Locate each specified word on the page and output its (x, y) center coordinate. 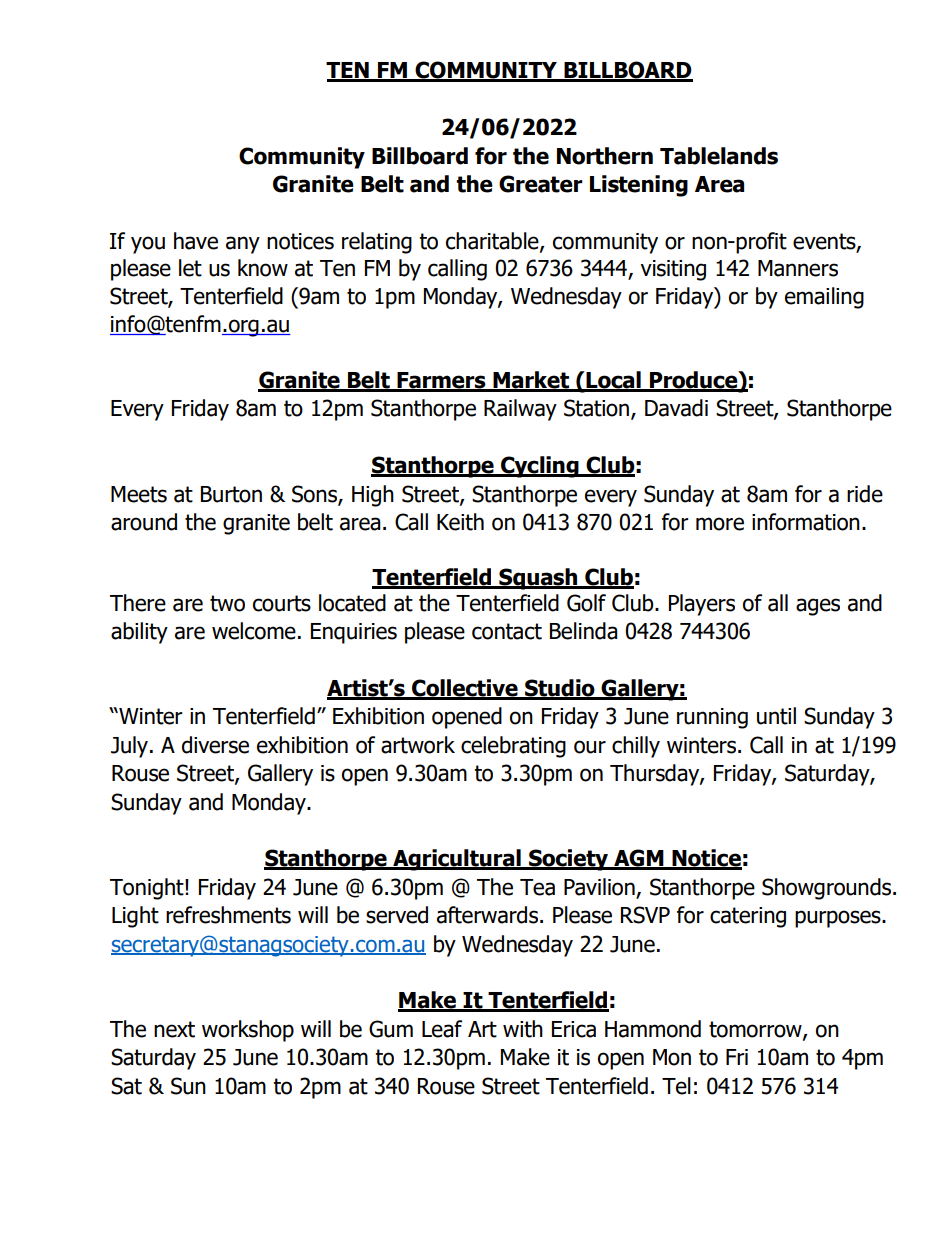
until (776, 716)
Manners (798, 268)
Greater (541, 184)
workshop (248, 1031)
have (196, 241)
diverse (215, 745)
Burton (231, 494)
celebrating (513, 747)
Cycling (540, 467)
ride (865, 494)
